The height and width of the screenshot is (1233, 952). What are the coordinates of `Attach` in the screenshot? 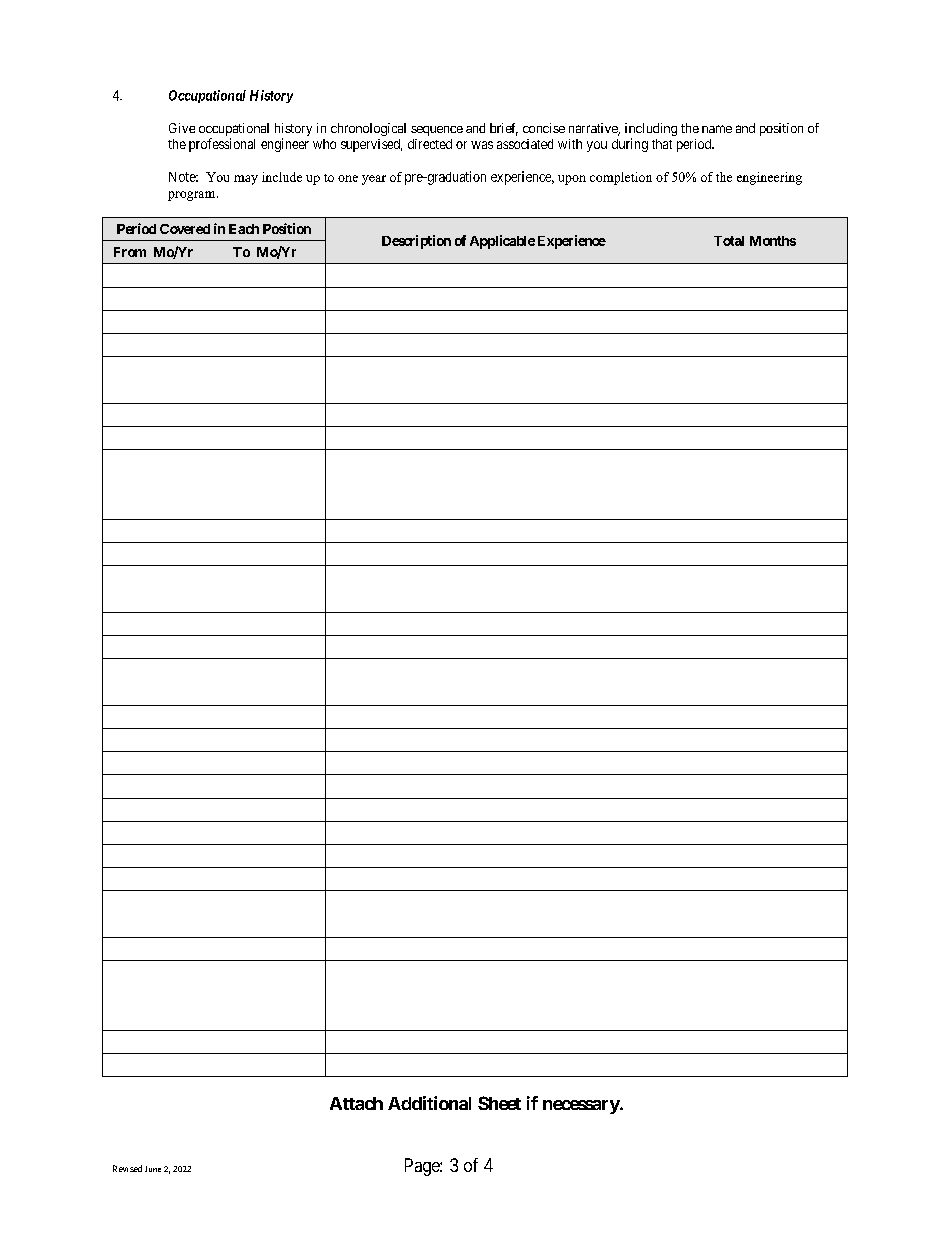 It's located at (356, 1103).
